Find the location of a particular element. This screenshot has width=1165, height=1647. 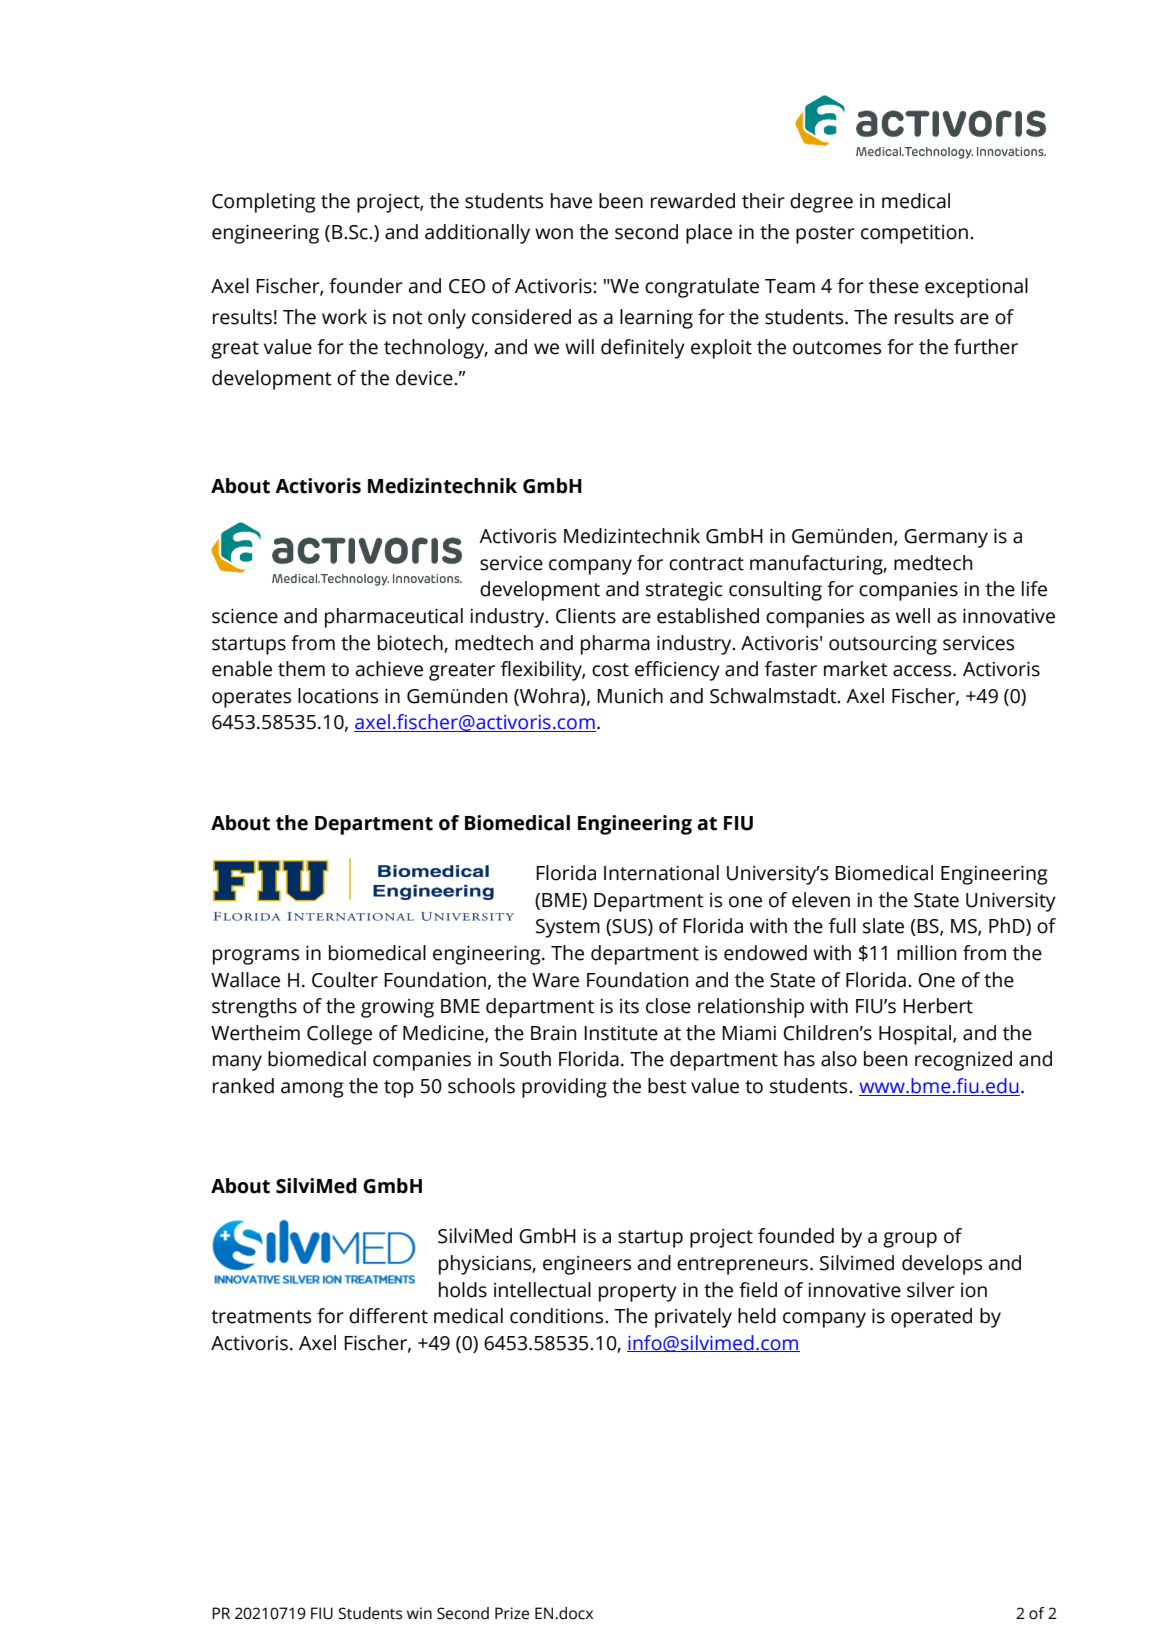

founder is located at coordinates (366, 286).
